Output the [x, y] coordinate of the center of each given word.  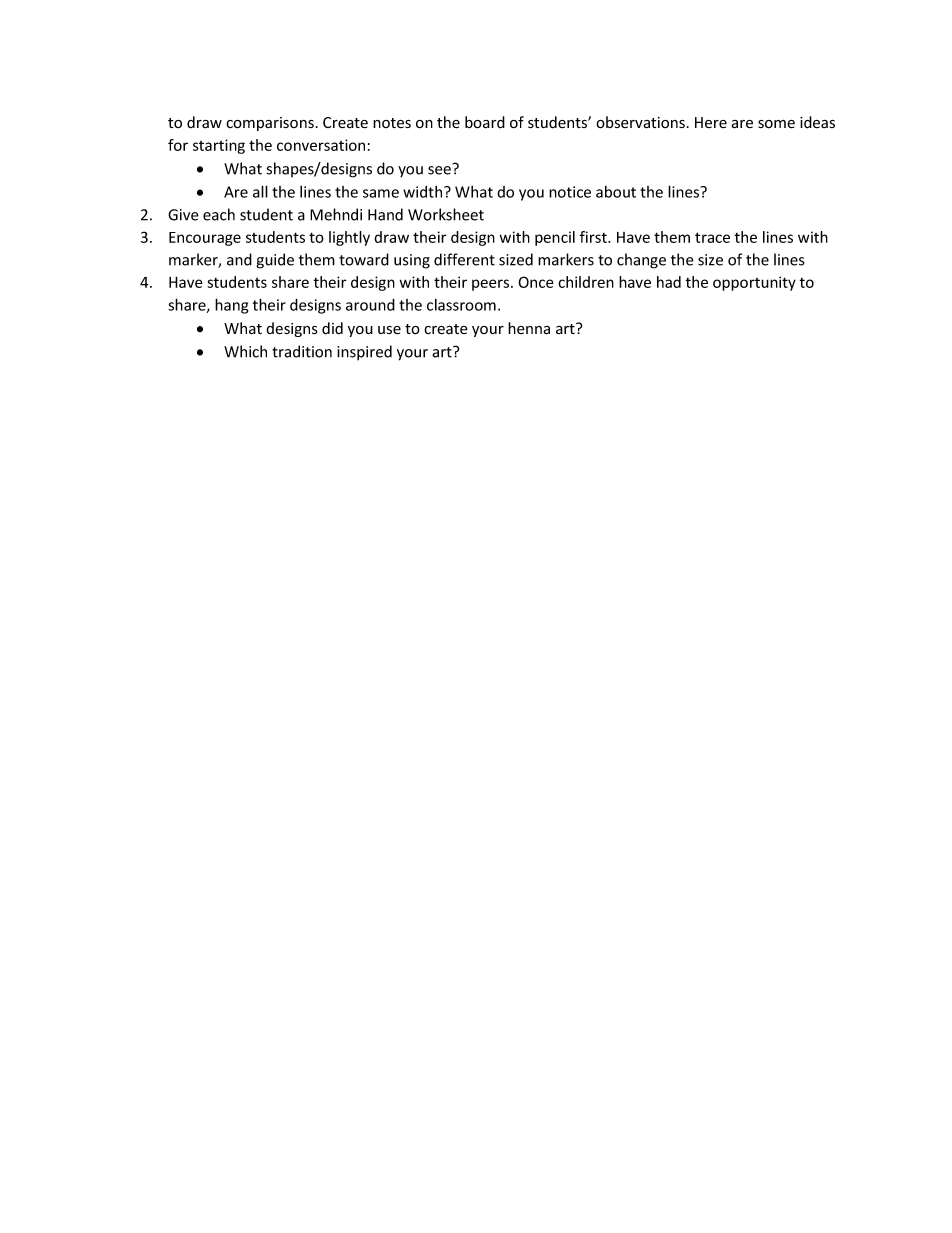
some [776, 124]
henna [529, 328]
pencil [555, 238]
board [485, 122]
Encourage [205, 239]
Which [245, 351]
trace [712, 237]
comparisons [270, 124]
